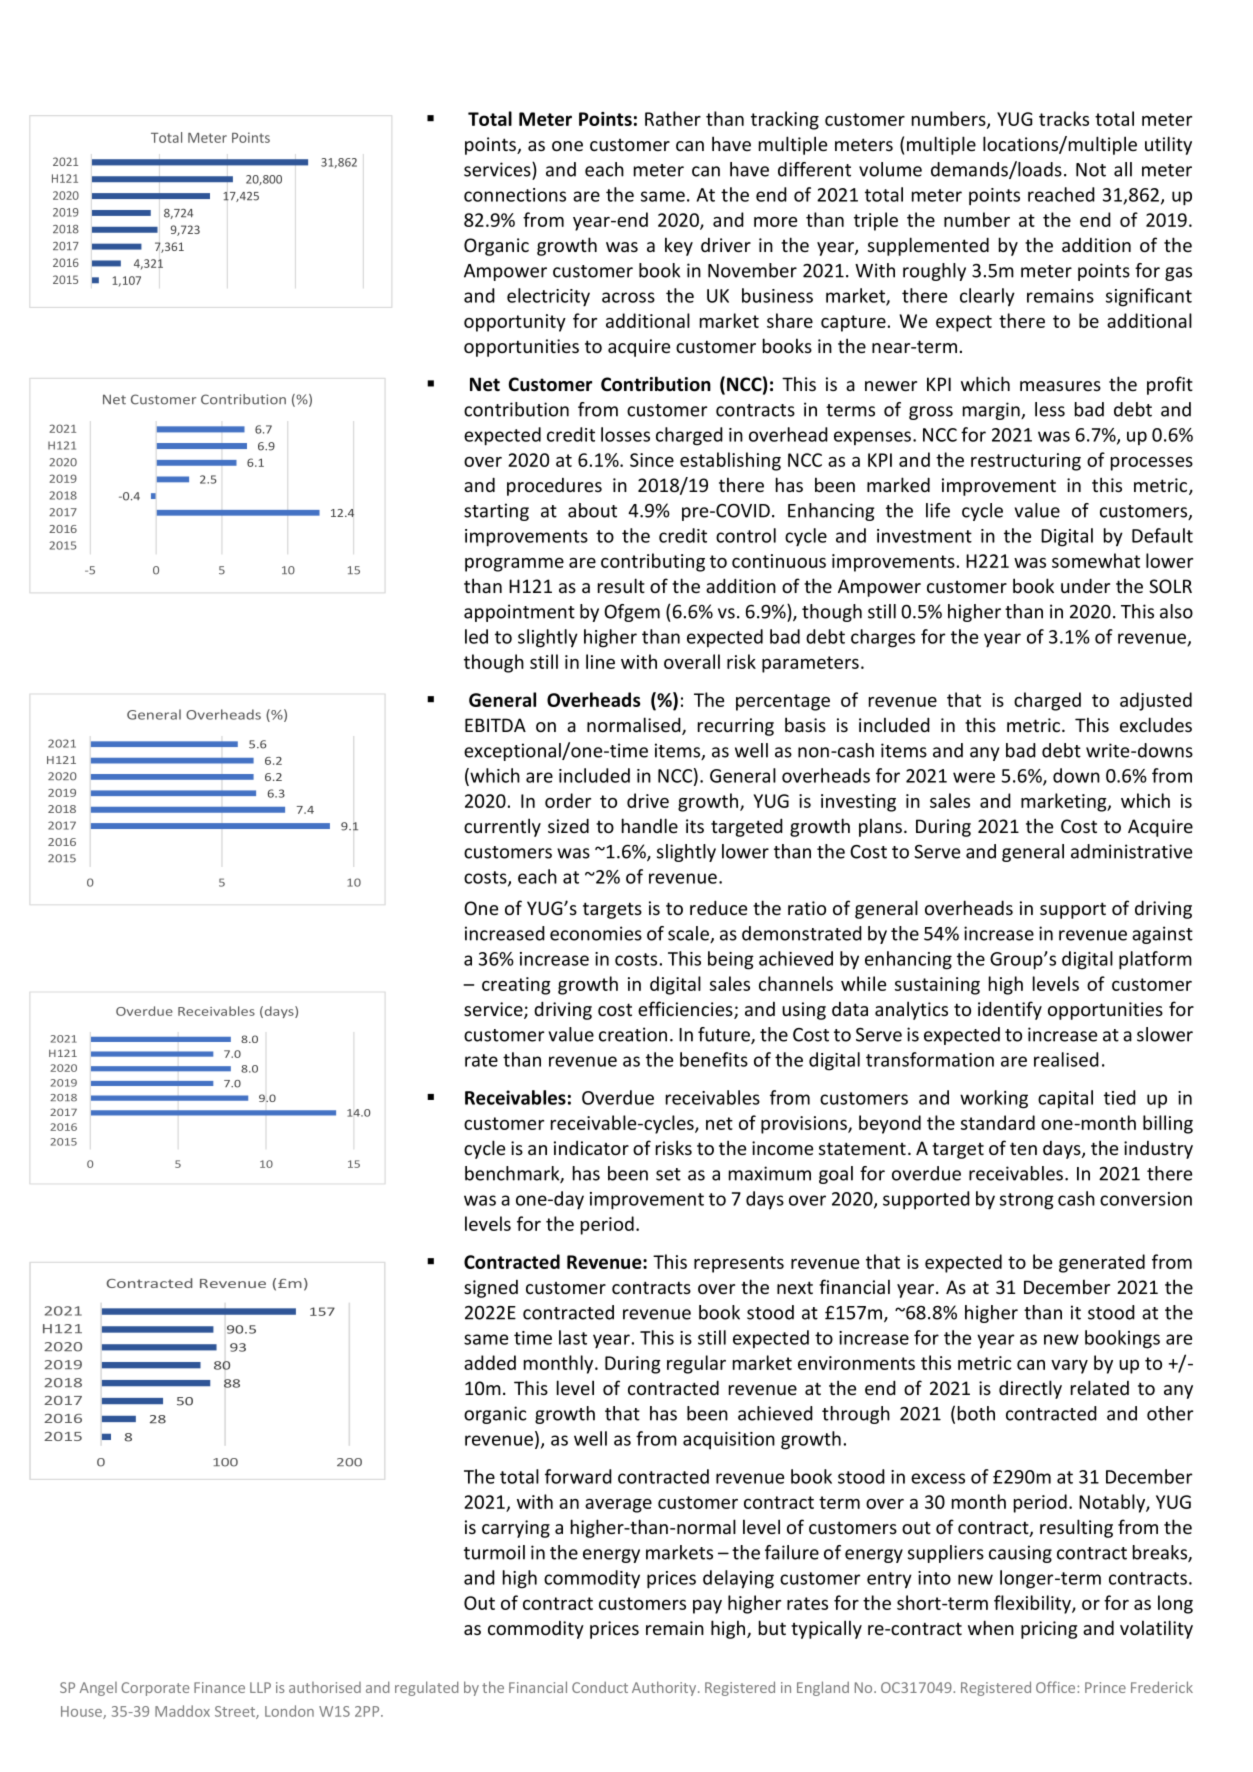 The width and height of the image is (1253, 1772). Describe the element at coordinates (502, 827) in the image. I see `currently` at that location.
